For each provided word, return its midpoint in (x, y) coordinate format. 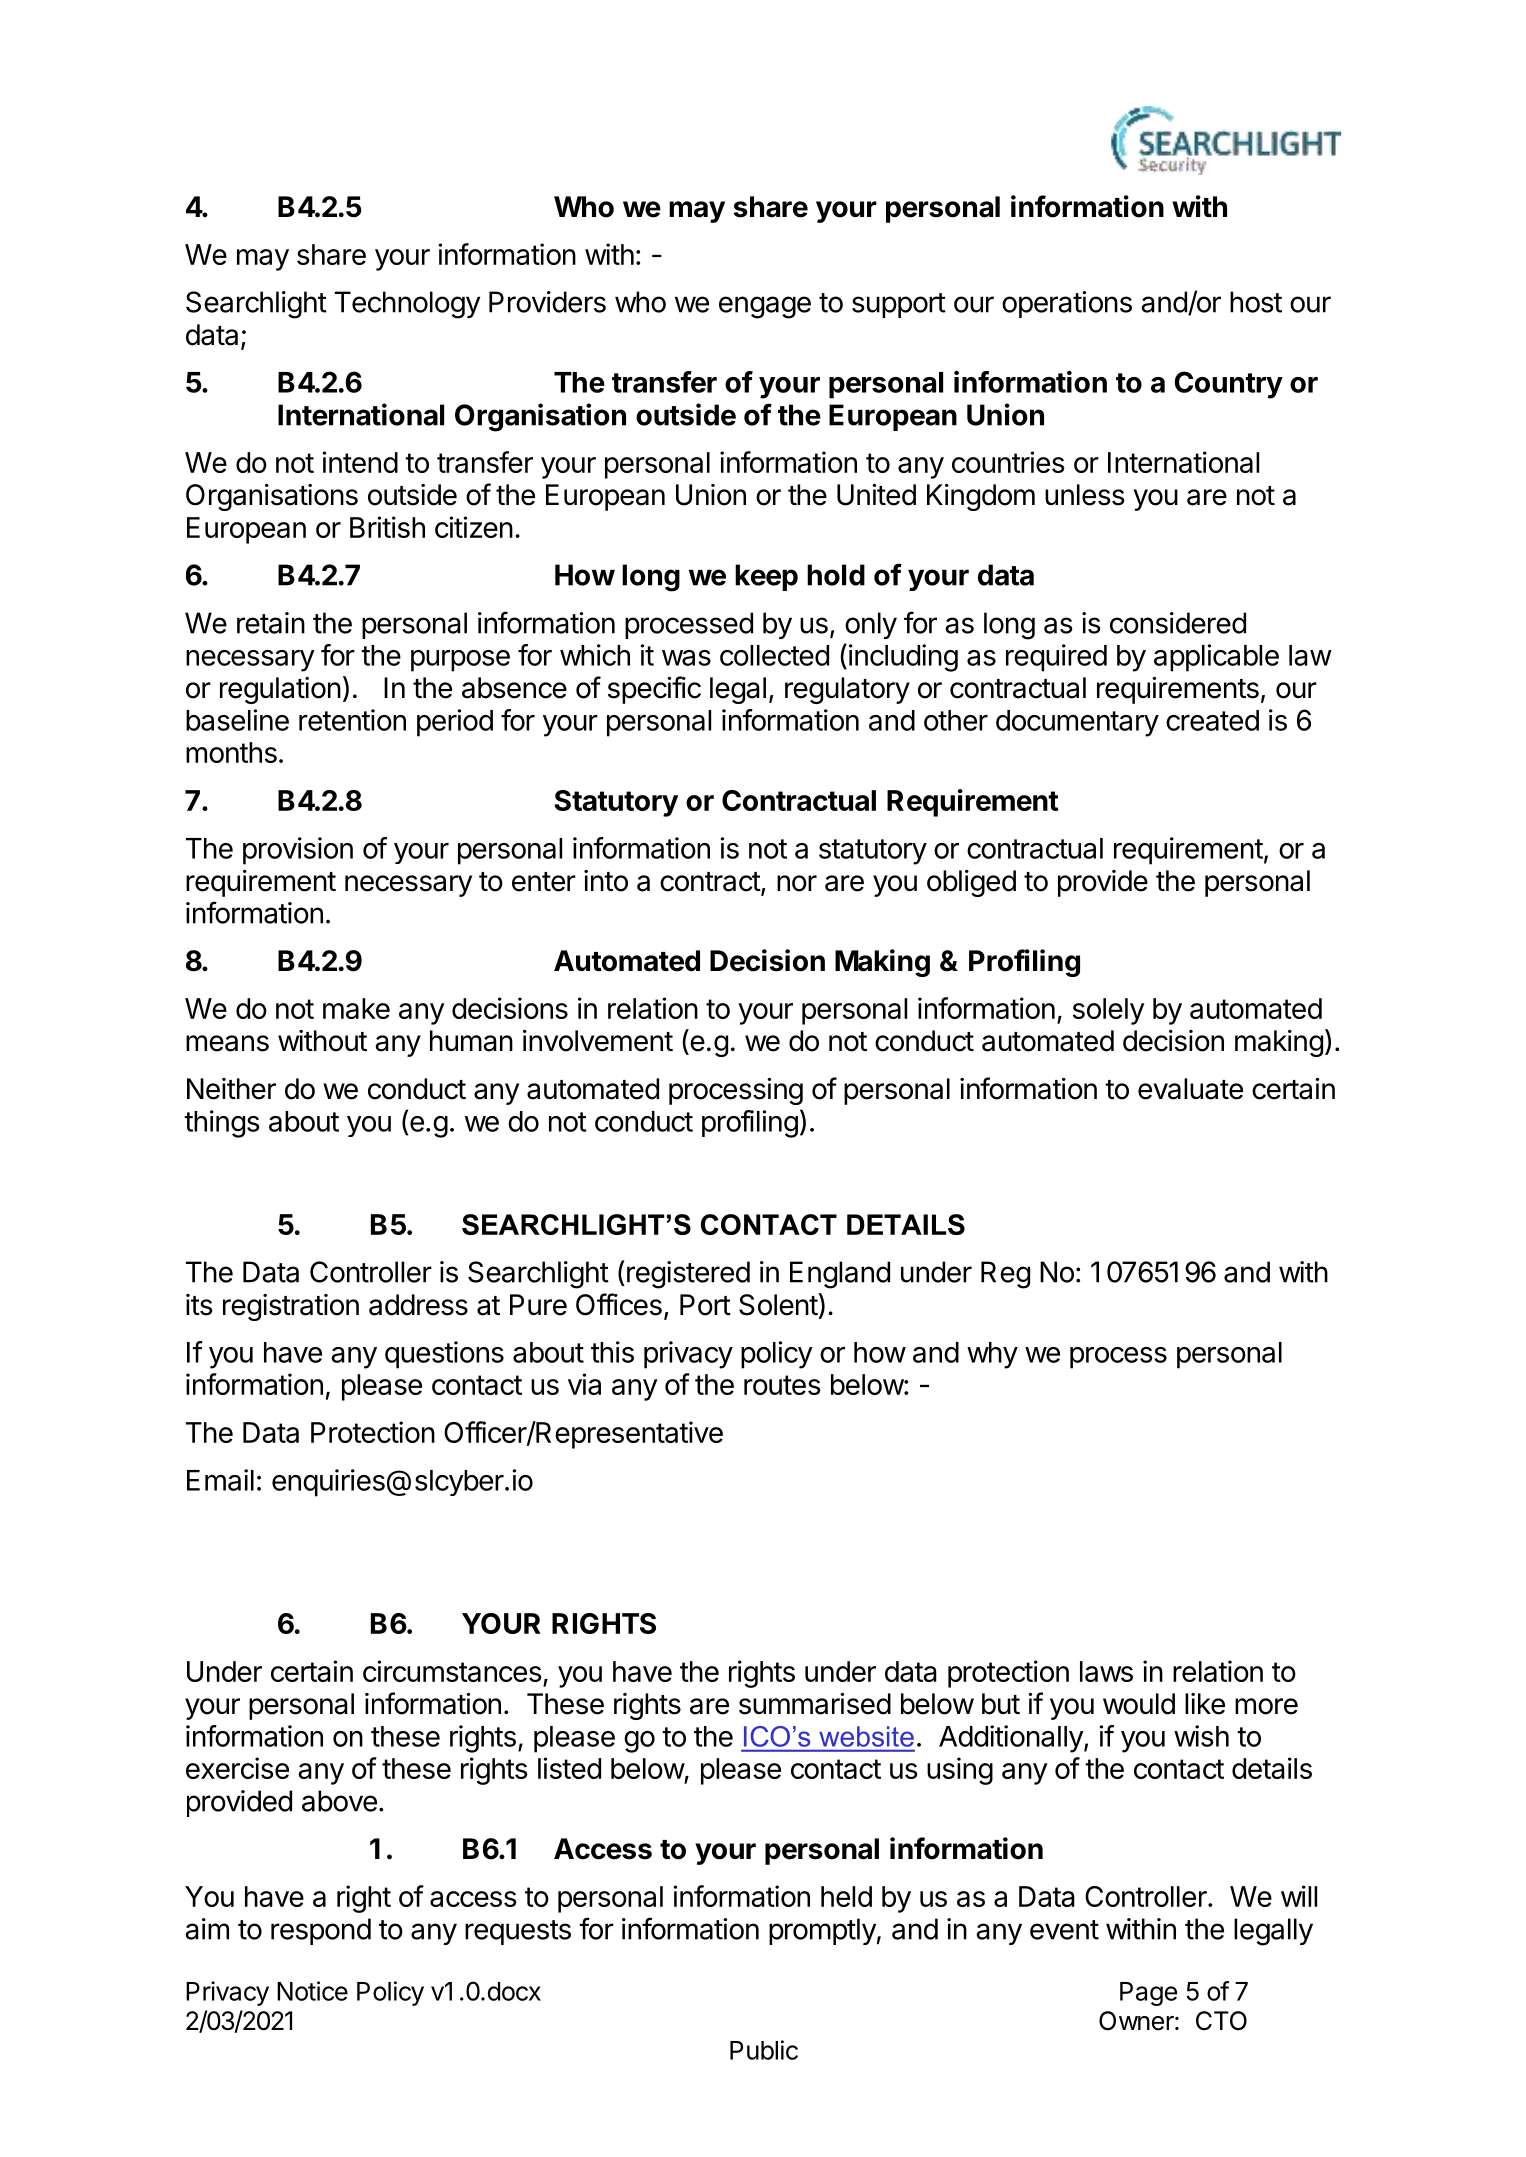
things (221, 1124)
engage (765, 307)
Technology (407, 305)
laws (1106, 1671)
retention (352, 720)
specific (654, 690)
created (1212, 720)
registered (688, 1275)
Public (764, 2050)
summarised (815, 1704)
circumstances (452, 1671)
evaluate (1190, 1089)
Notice (312, 1991)
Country (1229, 385)
